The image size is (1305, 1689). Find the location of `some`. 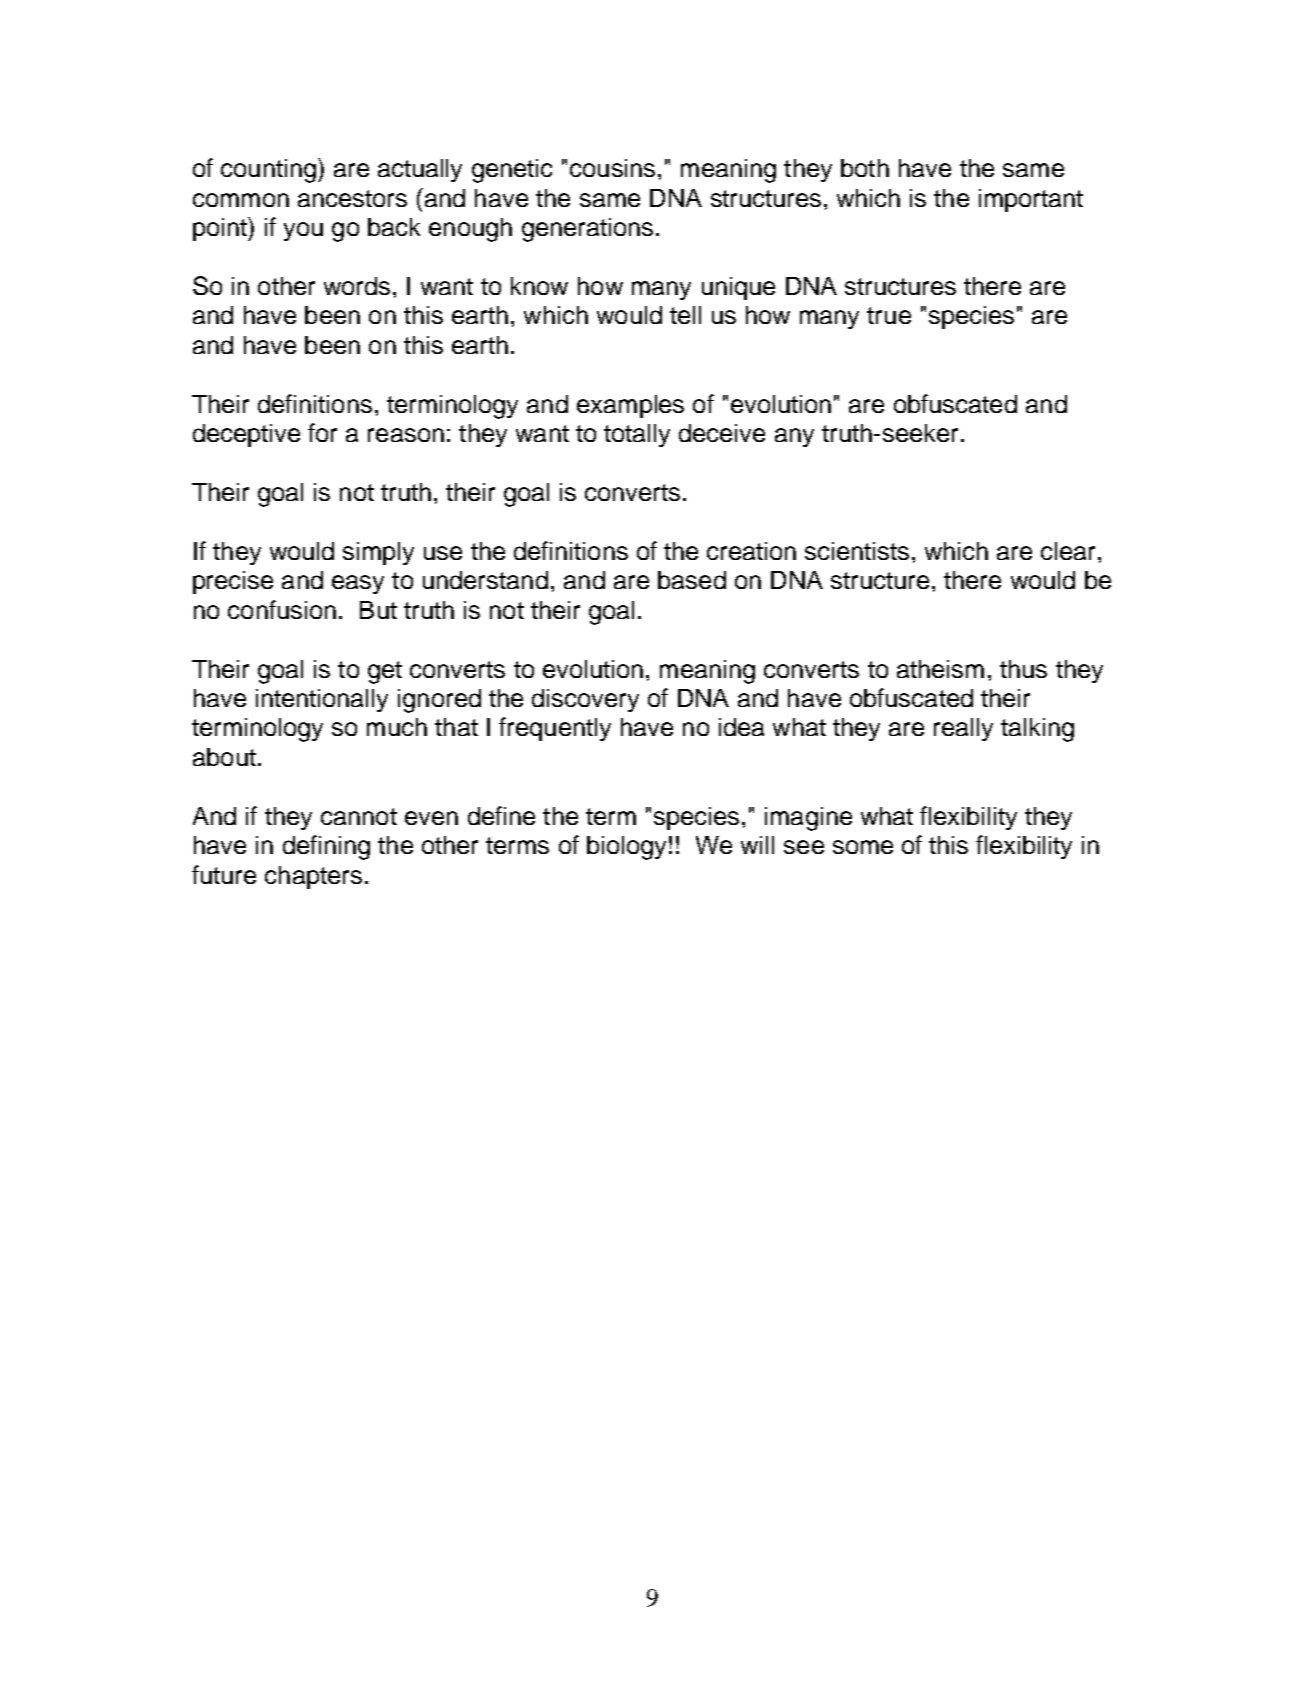

some is located at coordinates (863, 847).
